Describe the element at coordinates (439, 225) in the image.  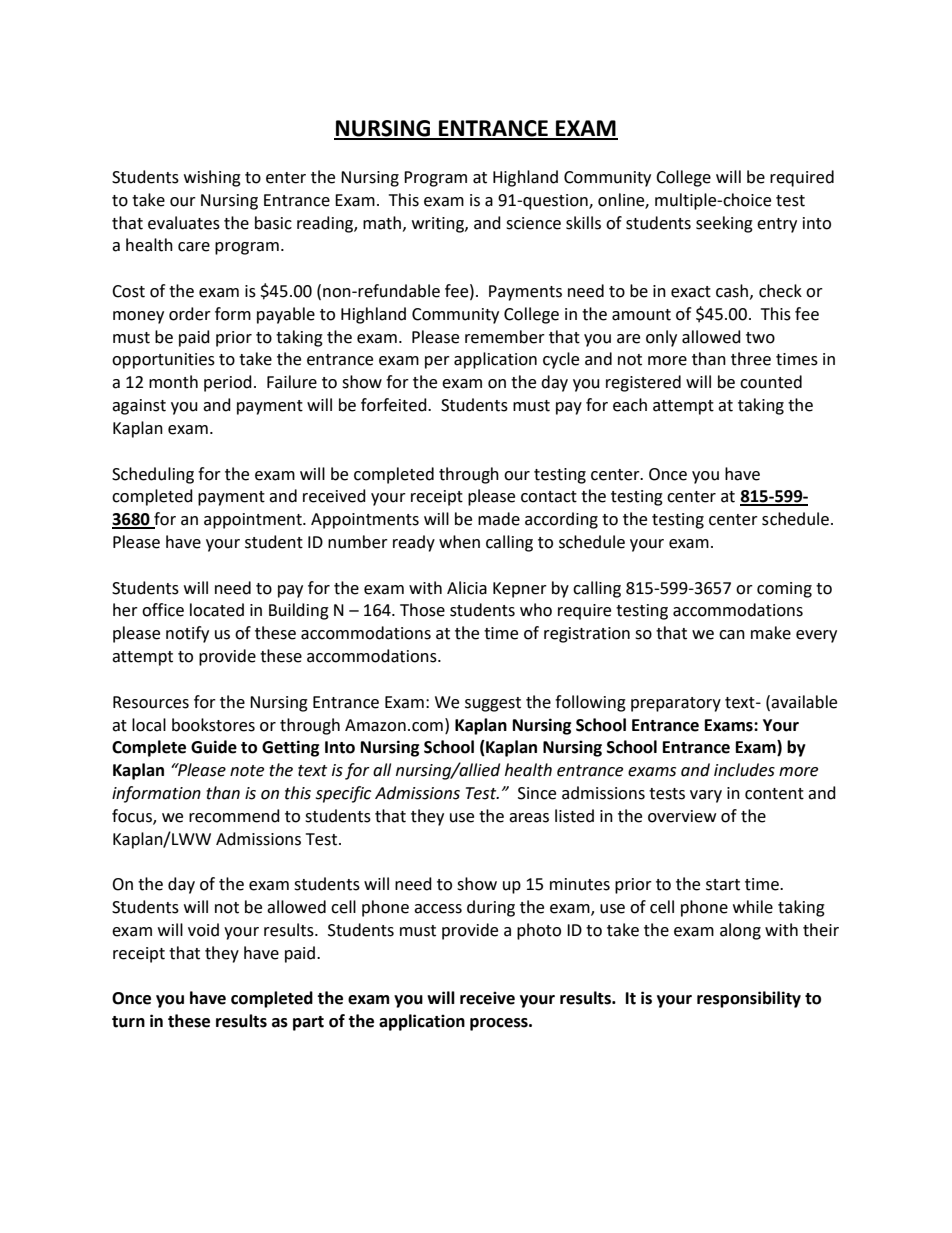
I see `writing` at that location.
